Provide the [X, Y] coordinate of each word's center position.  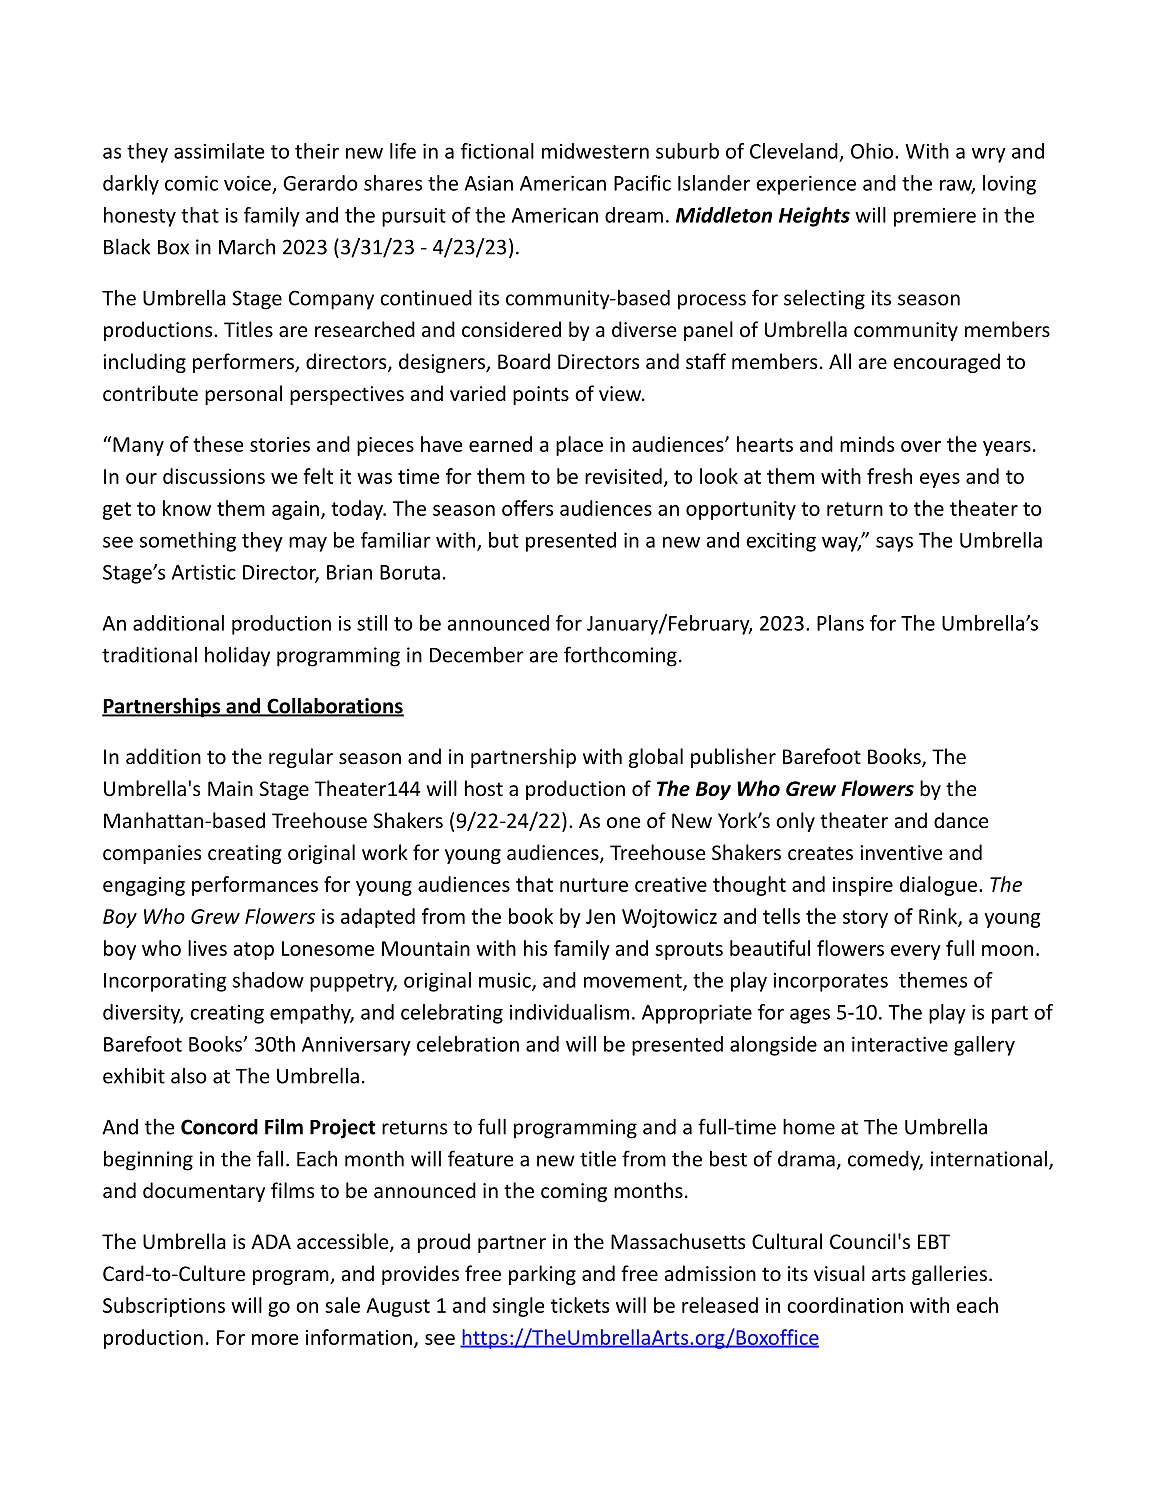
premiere [935, 217]
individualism [569, 1012]
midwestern [595, 151]
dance [961, 820]
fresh [889, 476]
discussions [214, 476]
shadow [268, 980]
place [579, 446]
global [656, 758]
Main [230, 788]
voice [247, 183]
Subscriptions [164, 1307]
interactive [900, 1044]
